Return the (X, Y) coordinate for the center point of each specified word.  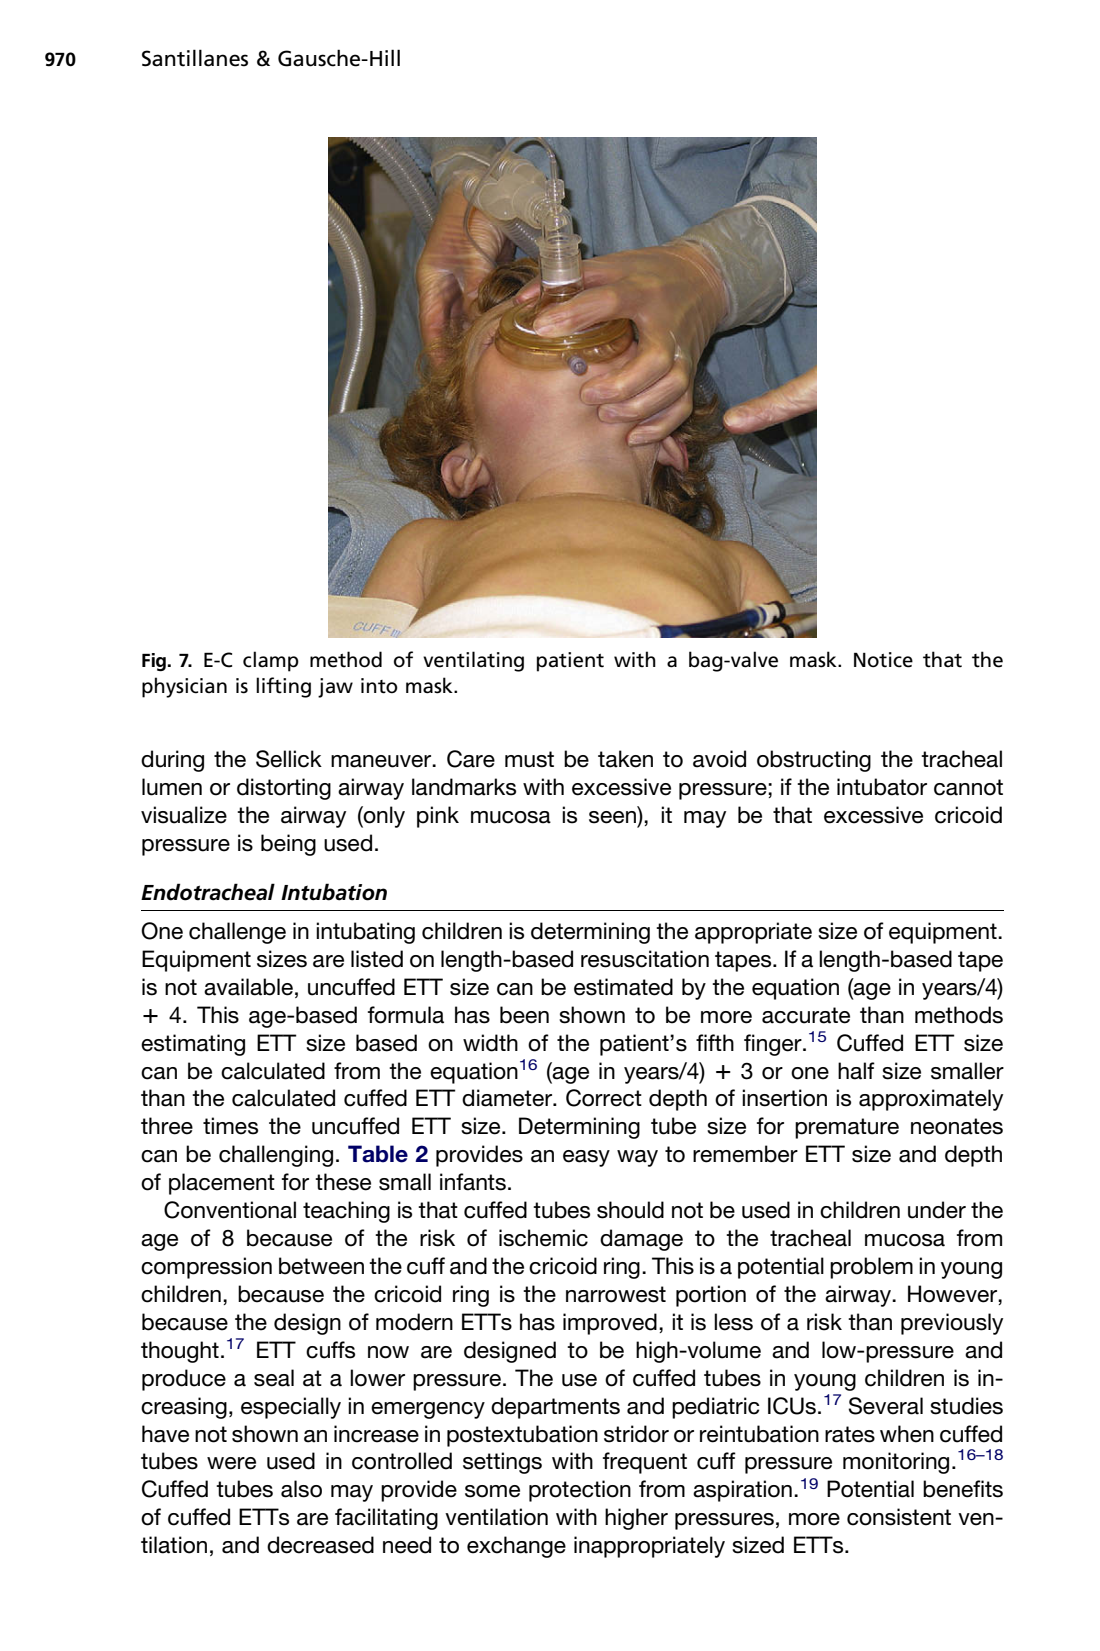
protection (580, 1491)
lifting (283, 687)
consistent (899, 1517)
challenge (237, 933)
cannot (968, 787)
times (230, 1126)
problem (871, 1268)
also (301, 1489)
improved (610, 1324)
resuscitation (645, 959)
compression (206, 1268)
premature (847, 1128)
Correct (604, 1098)
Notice (883, 660)
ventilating (473, 661)
